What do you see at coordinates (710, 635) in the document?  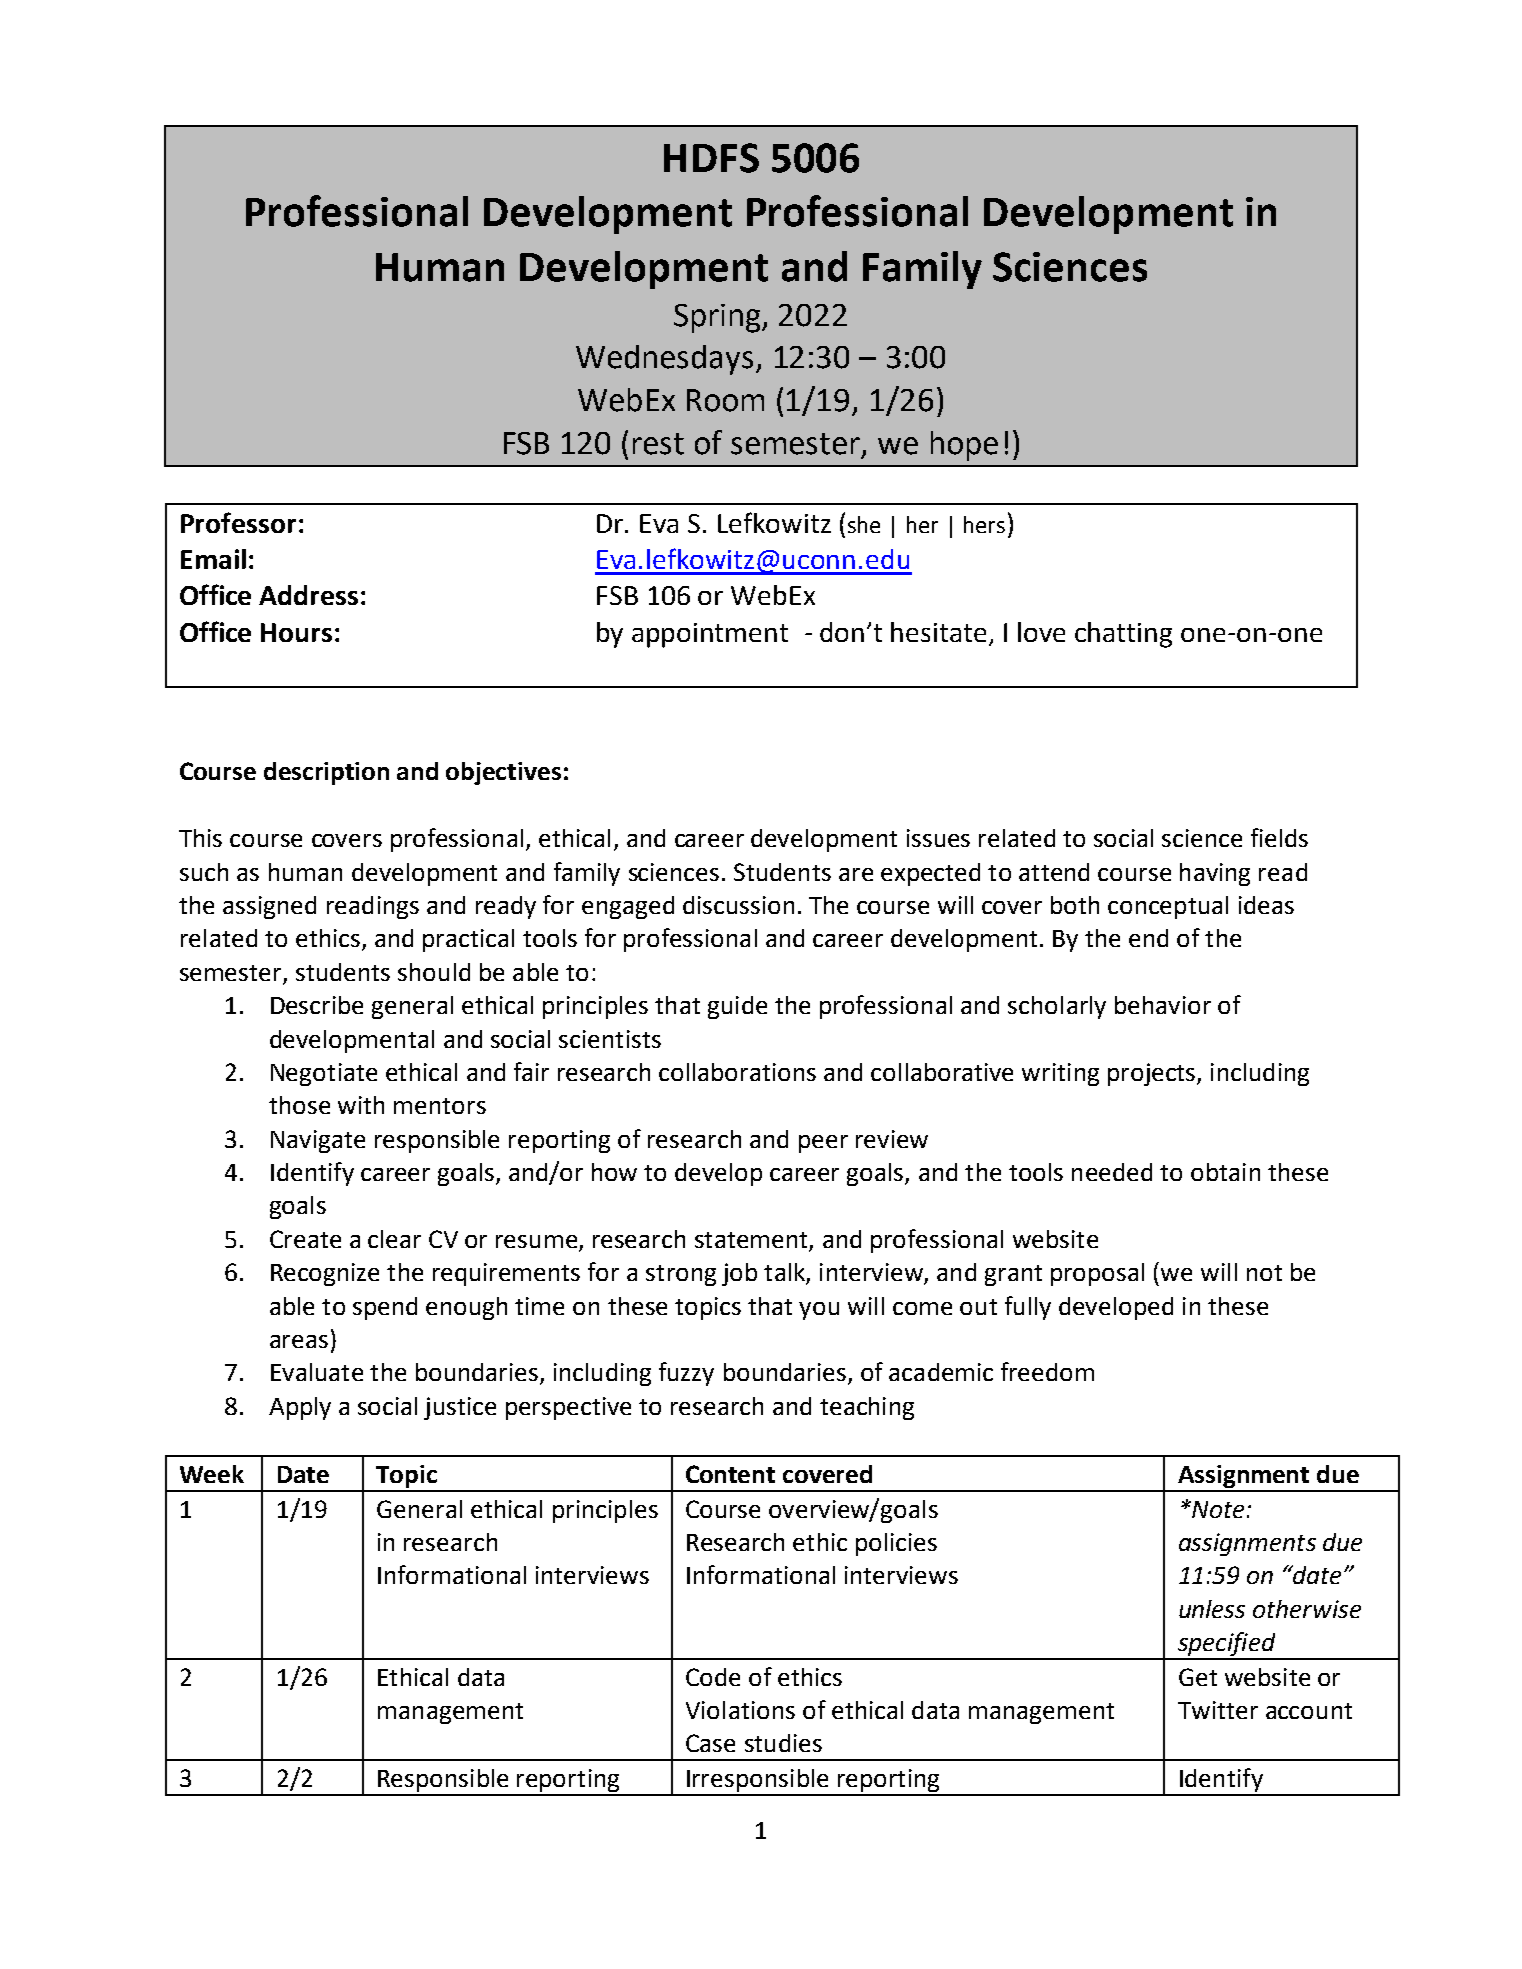 I see `appointment` at bounding box center [710, 635].
